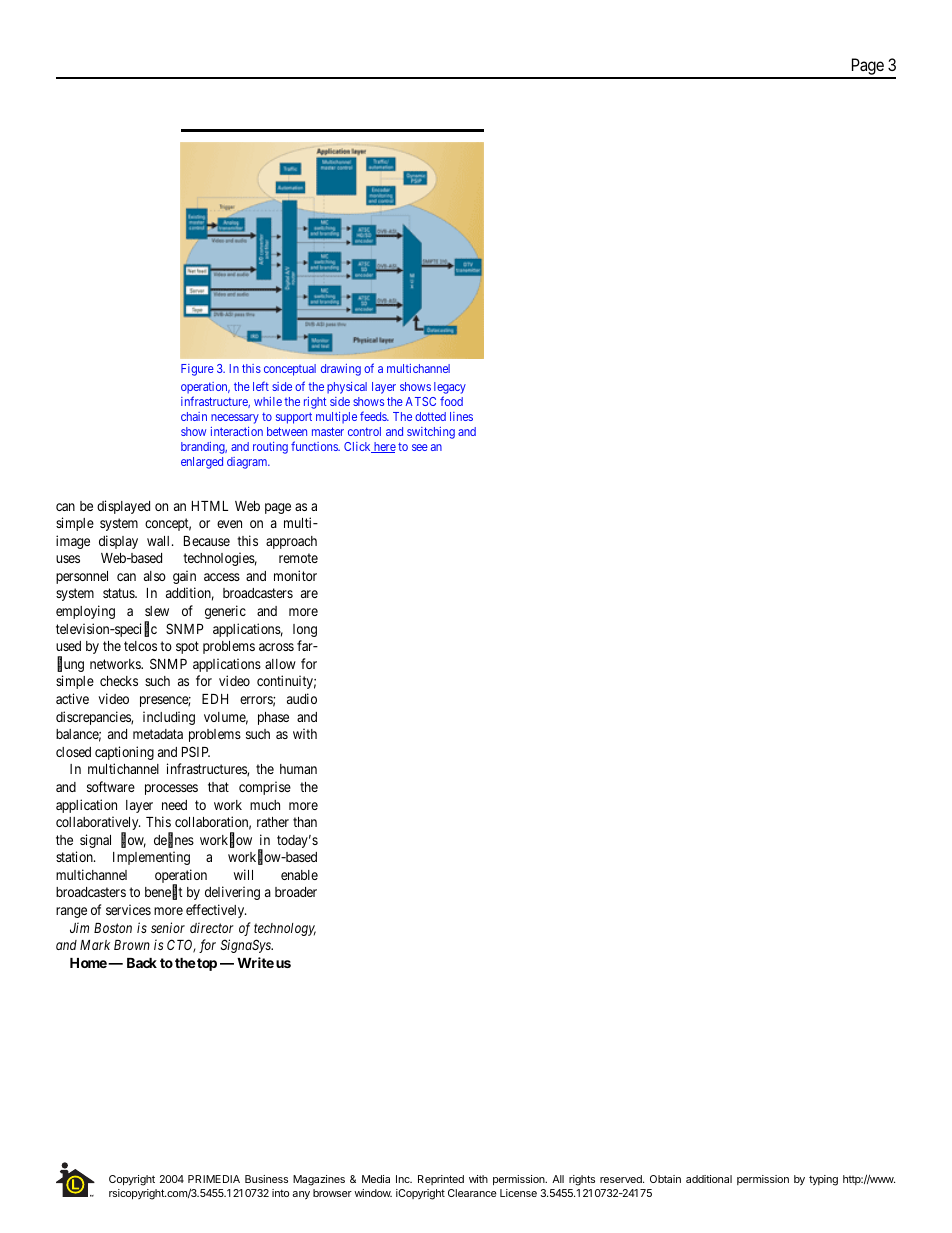  I want to click on Obtain, so click(665, 1179).
